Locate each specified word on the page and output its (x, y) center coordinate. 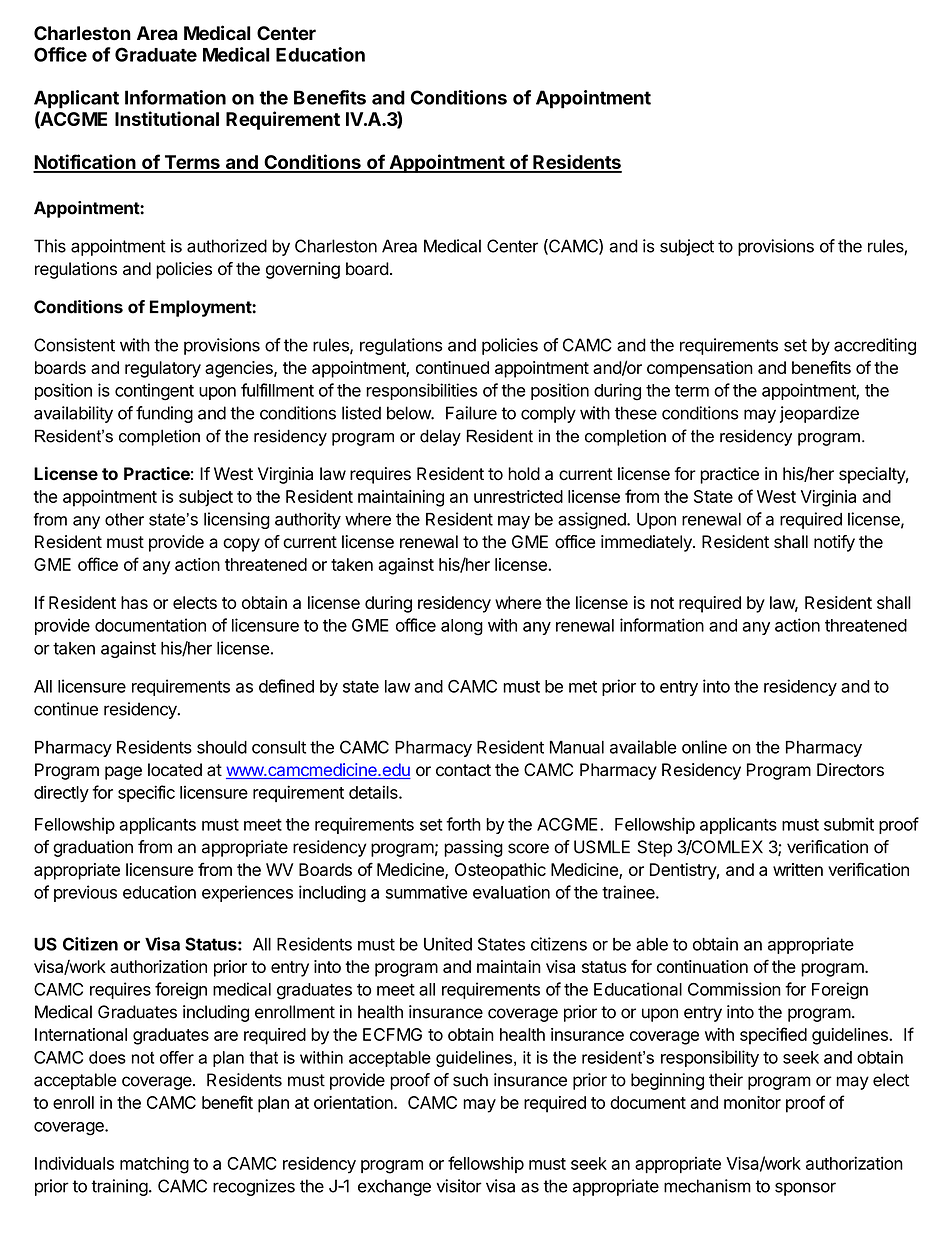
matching (154, 1165)
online (704, 747)
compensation (700, 369)
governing (303, 270)
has (134, 602)
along (462, 627)
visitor (459, 1186)
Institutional (167, 118)
